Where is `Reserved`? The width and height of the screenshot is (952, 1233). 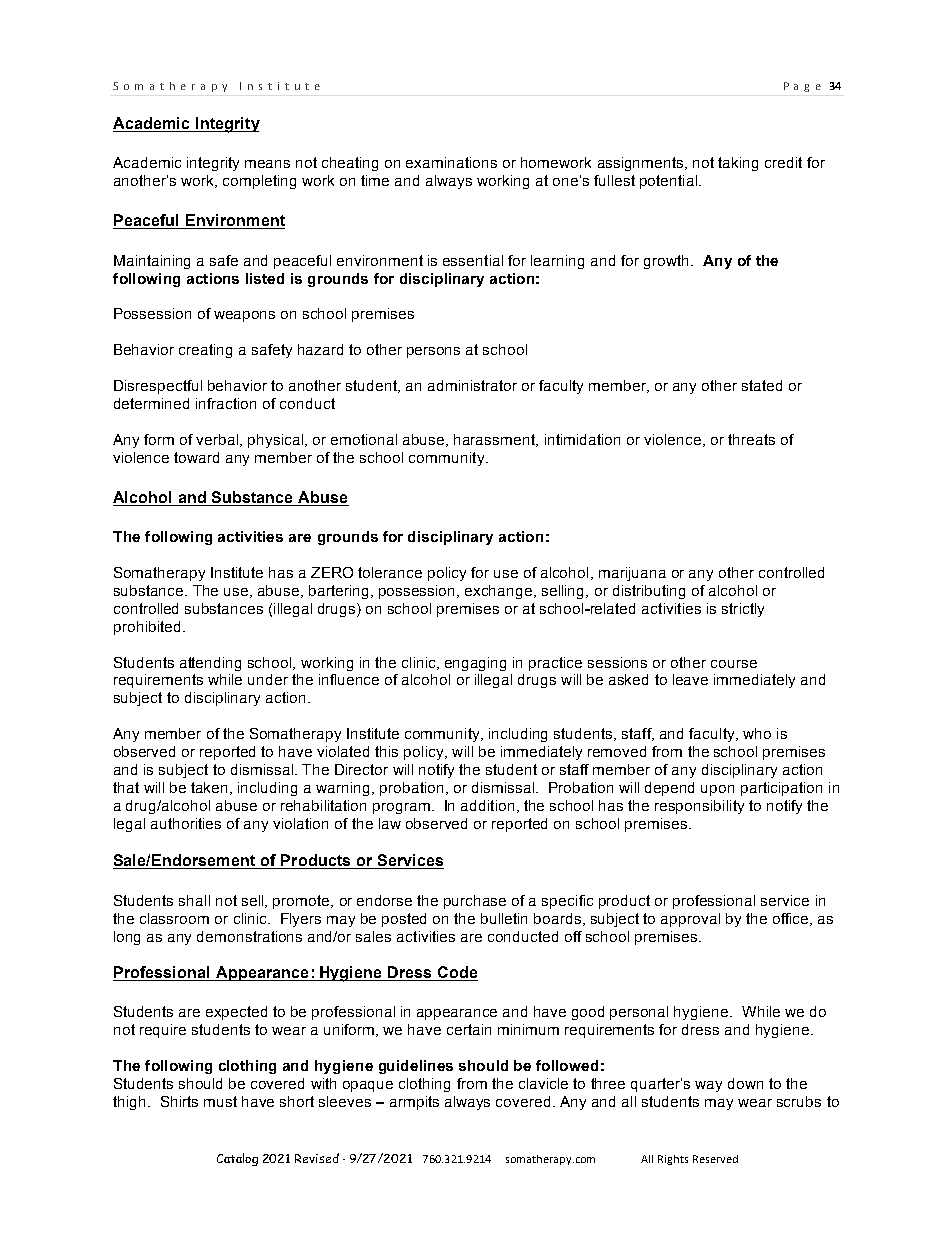
Reserved is located at coordinates (715, 1159).
